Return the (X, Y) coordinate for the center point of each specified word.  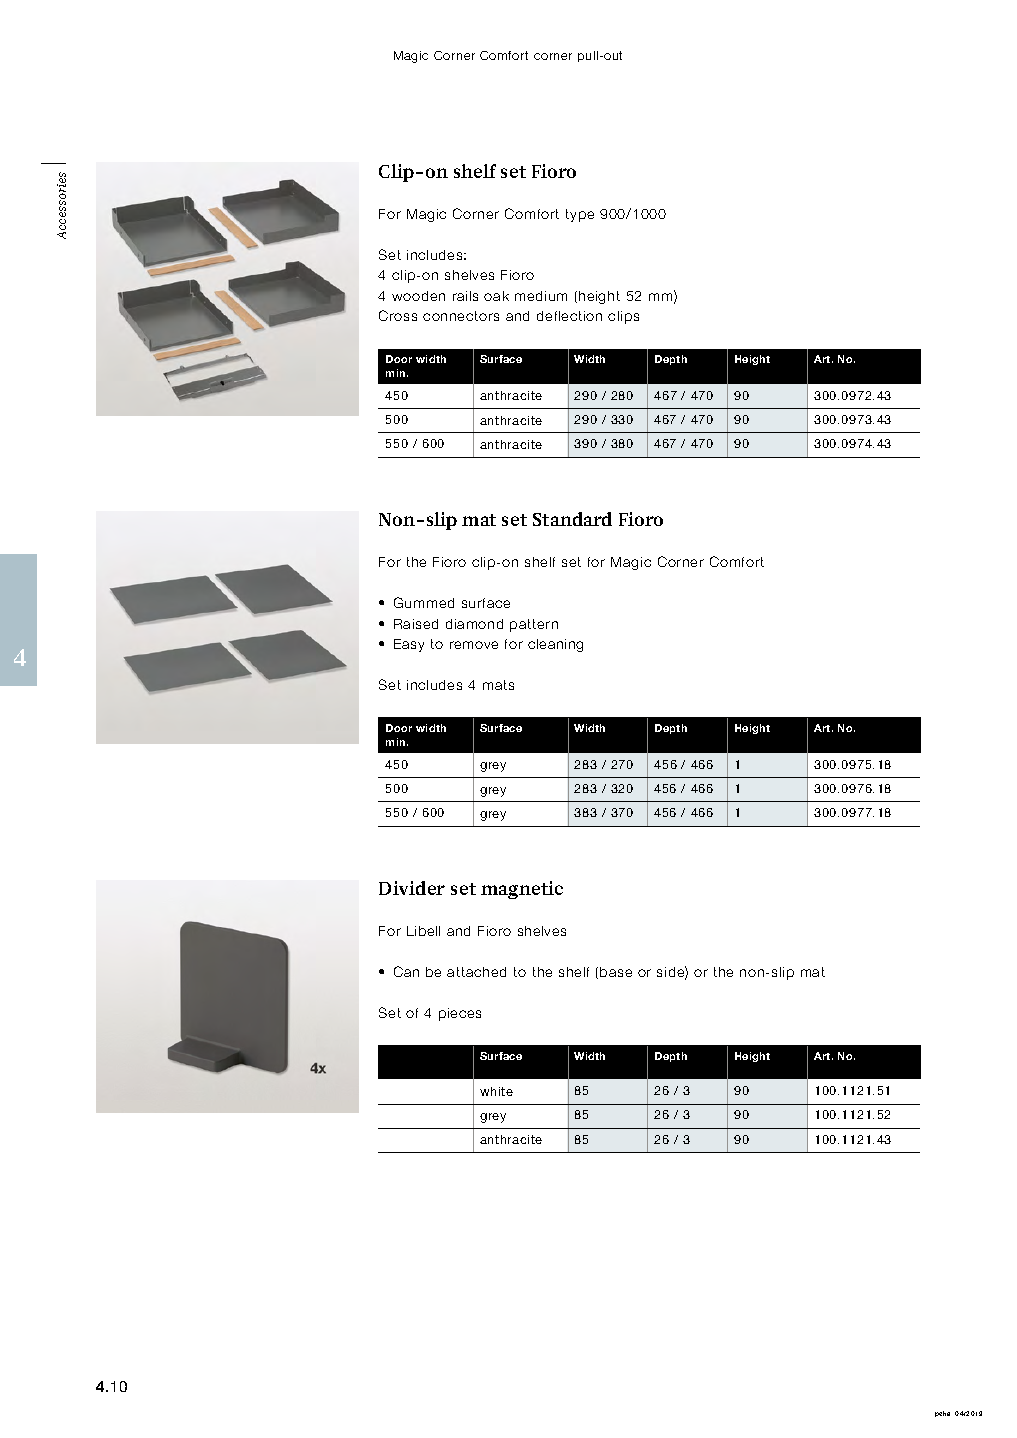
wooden (418, 296)
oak (496, 296)
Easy (409, 645)
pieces (460, 1014)
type (580, 215)
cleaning (555, 645)
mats (498, 685)
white (496, 1091)
